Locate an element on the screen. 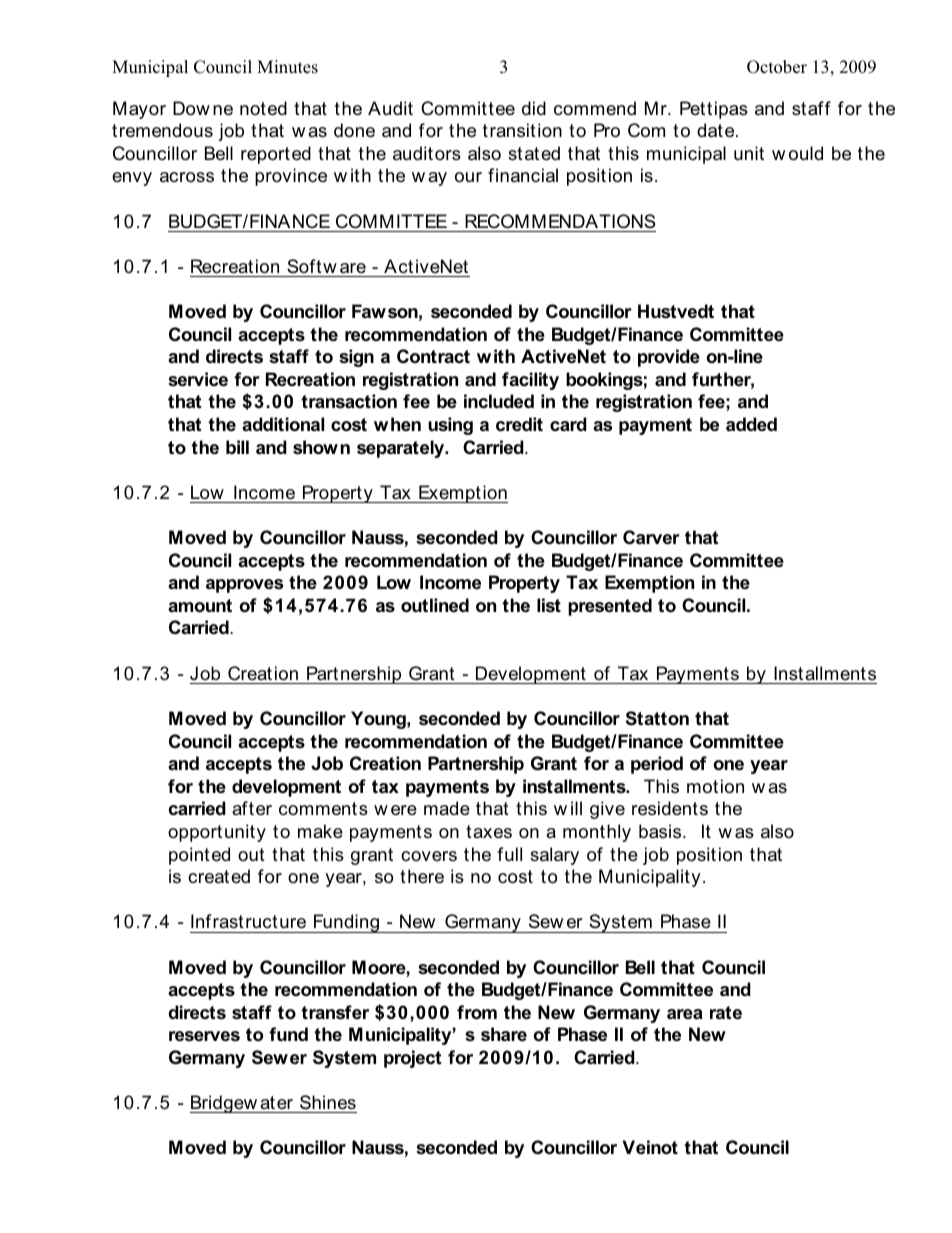  added is located at coordinates (751, 424).
